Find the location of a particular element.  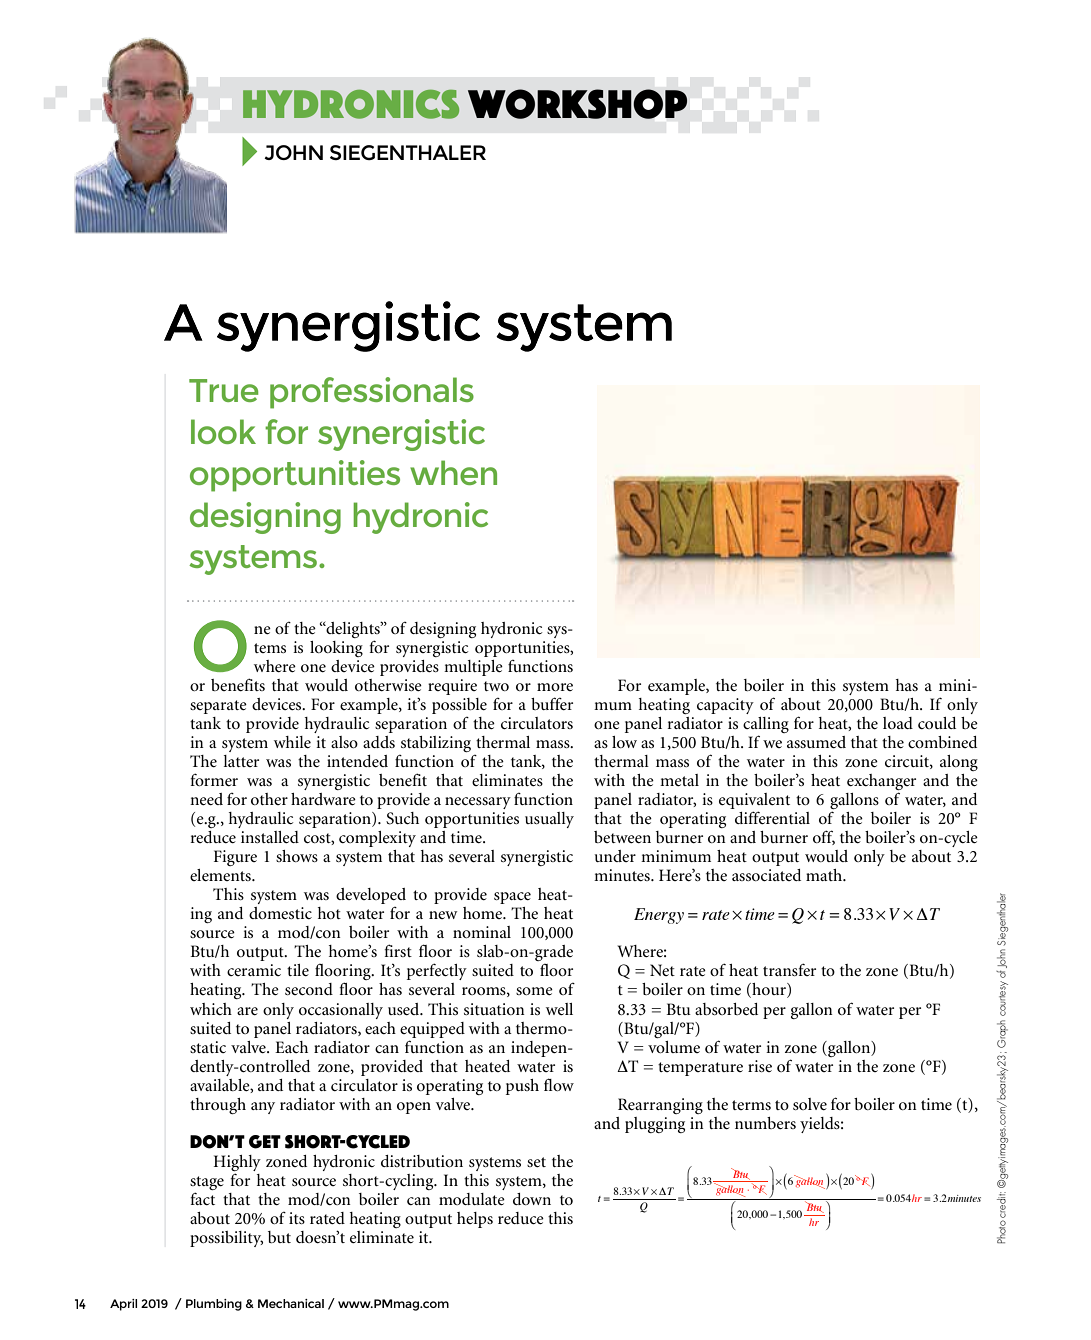

when is located at coordinates (453, 472).
